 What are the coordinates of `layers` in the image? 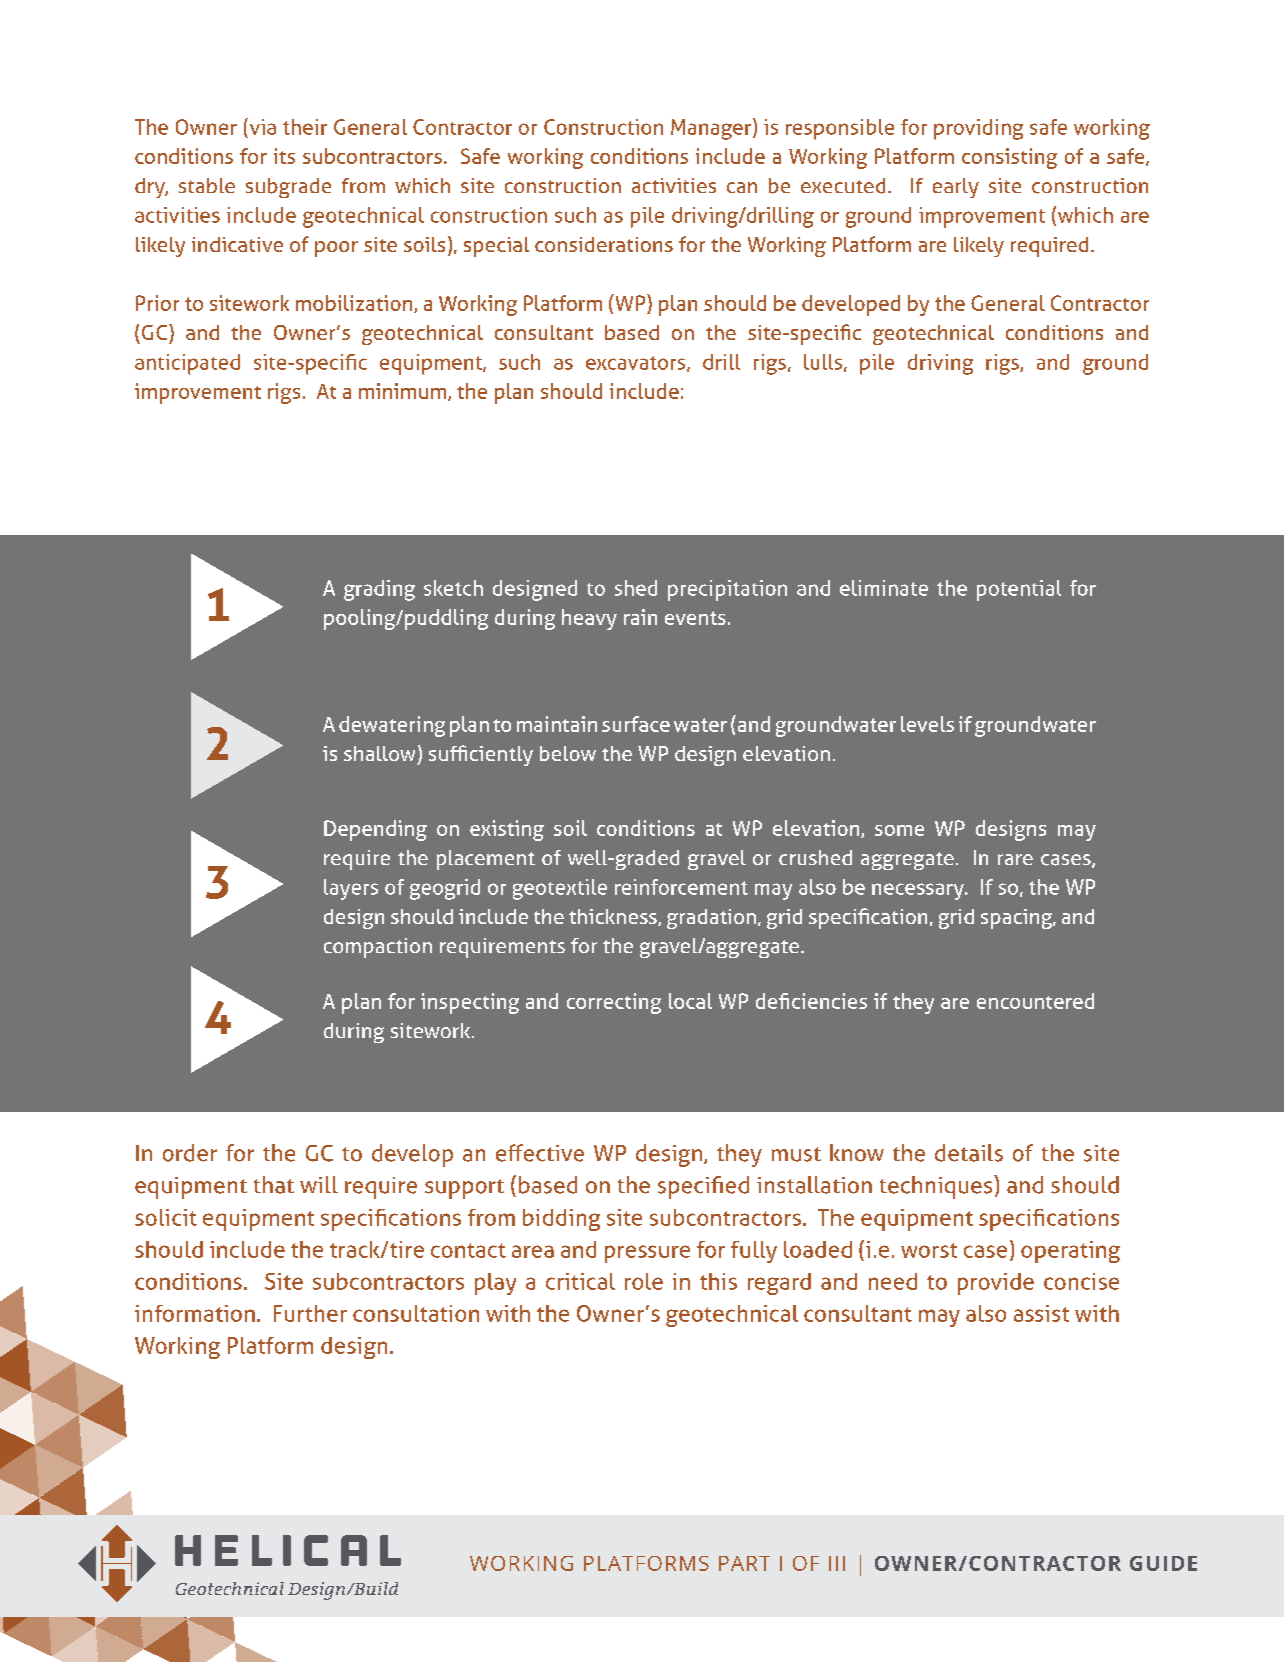 It's located at (351, 889).
